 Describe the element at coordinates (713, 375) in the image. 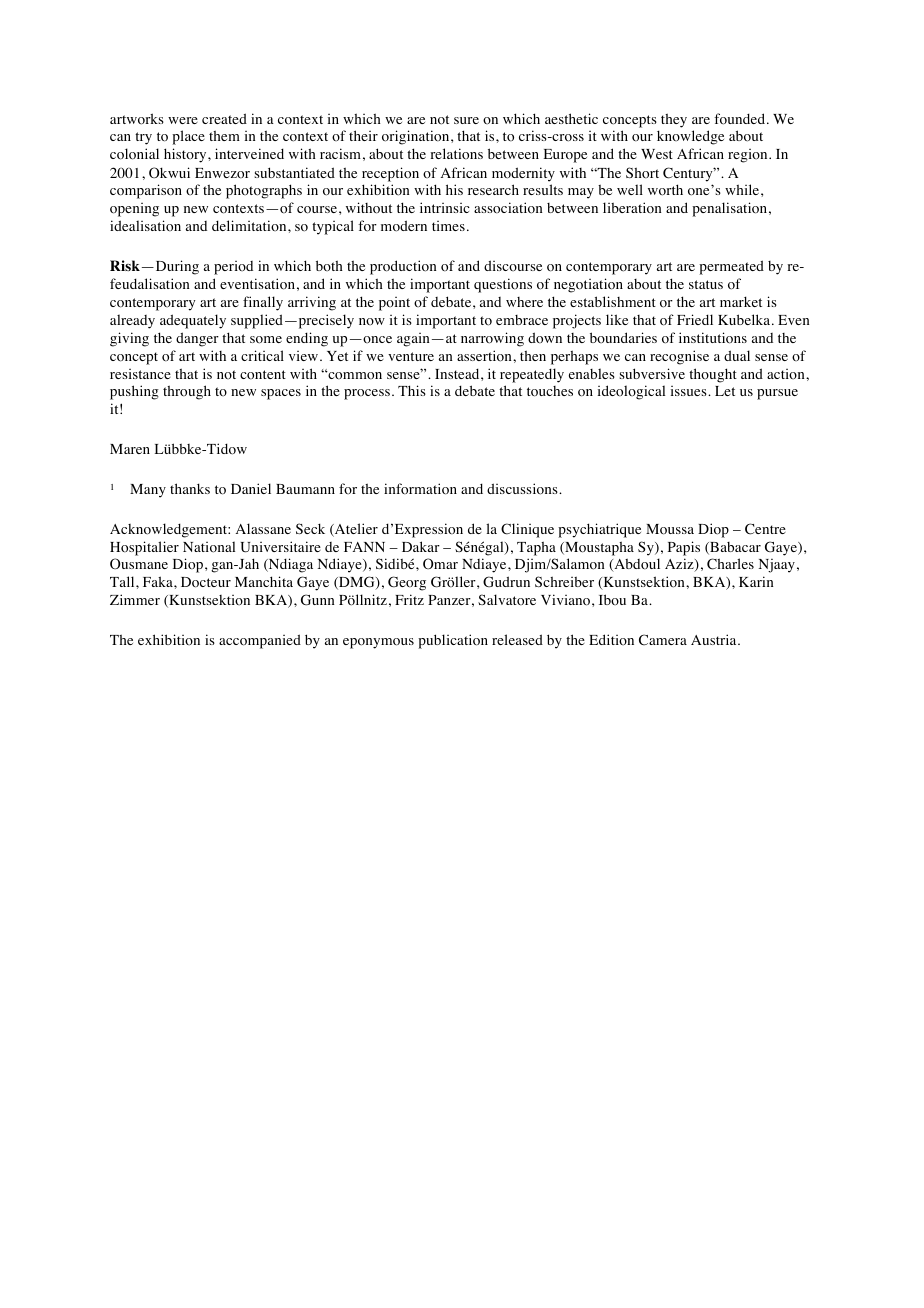

I see `thought` at that location.
